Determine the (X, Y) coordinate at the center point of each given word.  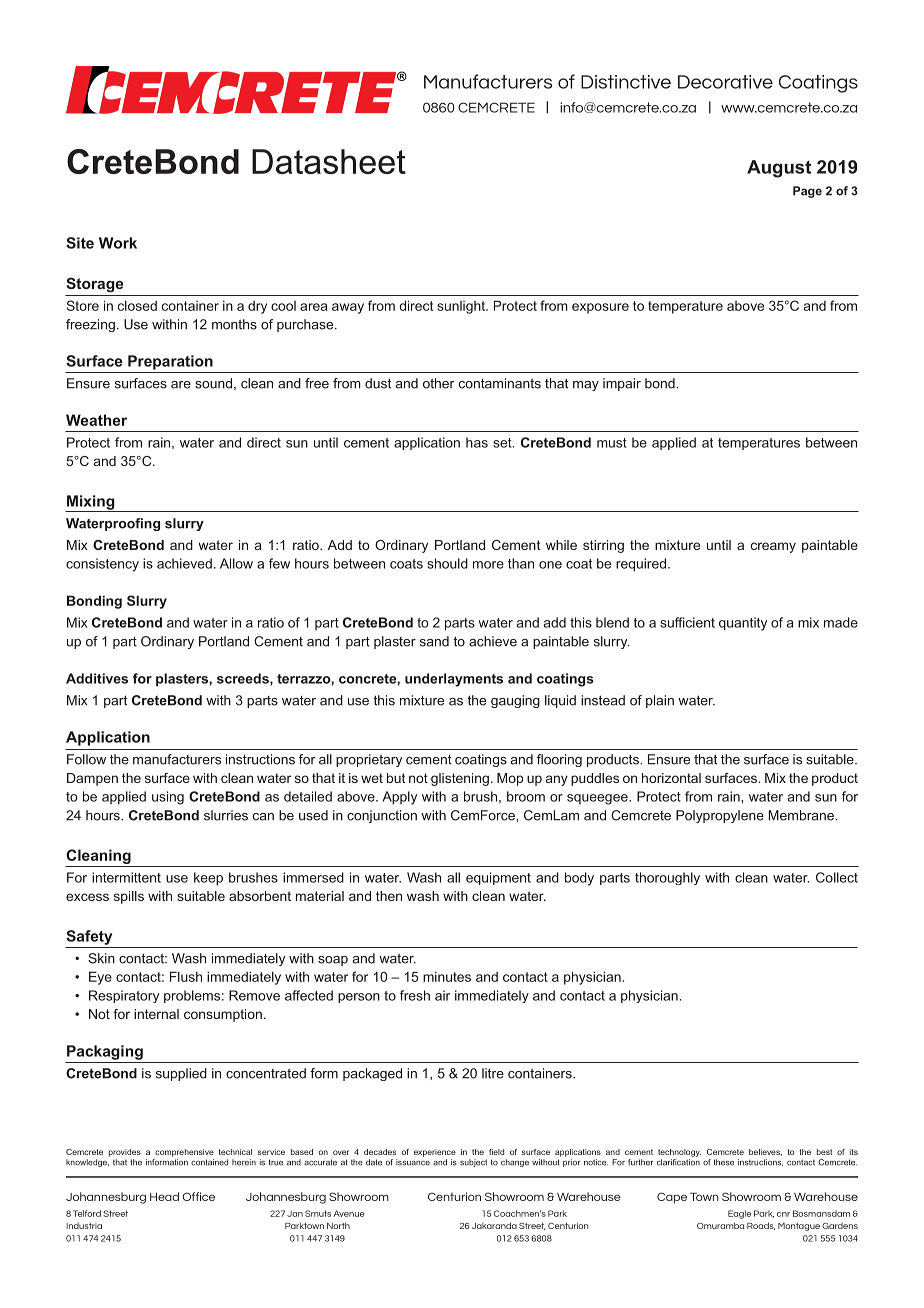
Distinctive (626, 82)
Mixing (91, 503)
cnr (783, 1214)
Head (164, 1196)
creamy (773, 547)
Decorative (725, 82)
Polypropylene (720, 816)
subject (473, 1163)
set (503, 443)
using (168, 798)
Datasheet (329, 161)
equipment (498, 878)
